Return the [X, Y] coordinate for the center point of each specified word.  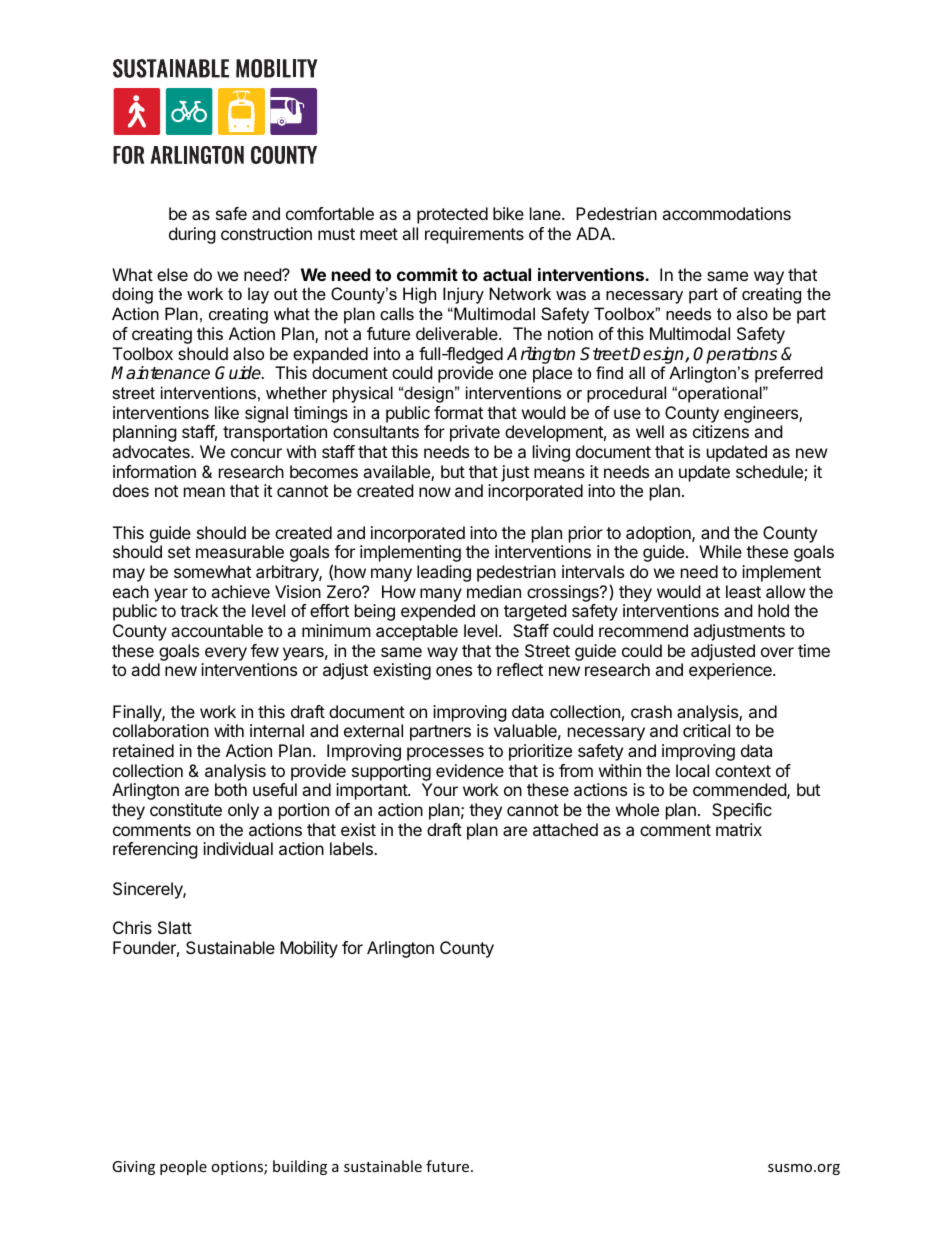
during [192, 235]
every [226, 654]
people [183, 1167]
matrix [739, 829]
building [300, 1167]
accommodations [726, 213]
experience [731, 671]
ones [454, 671]
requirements [474, 235]
